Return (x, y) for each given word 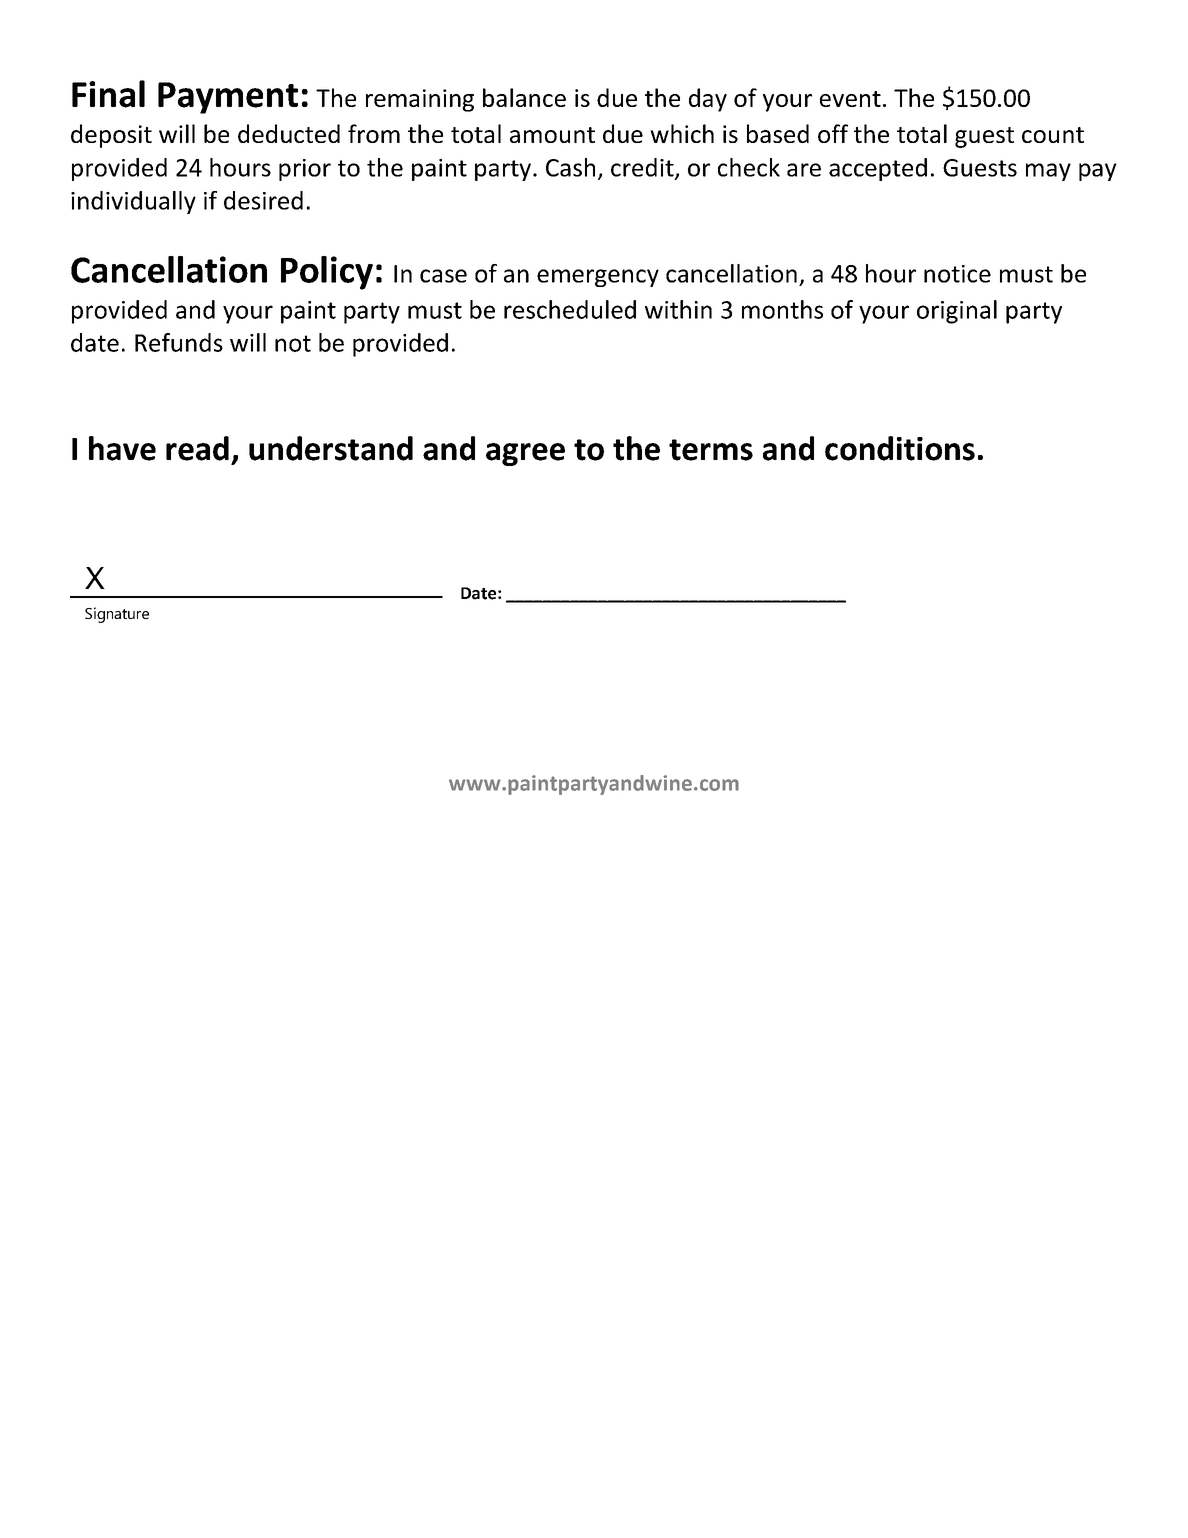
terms (711, 450)
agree (525, 454)
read (197, 448)
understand (331, 448)
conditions (900, 448)
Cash (570, 167)
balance (524, 97)
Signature (117, 615)
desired (263, 200)
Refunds (179, 342)
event (850, 99)
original (957, 312)
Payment (228, 98)
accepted (878, 169)
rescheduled (570, 309)
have (122, 448)
